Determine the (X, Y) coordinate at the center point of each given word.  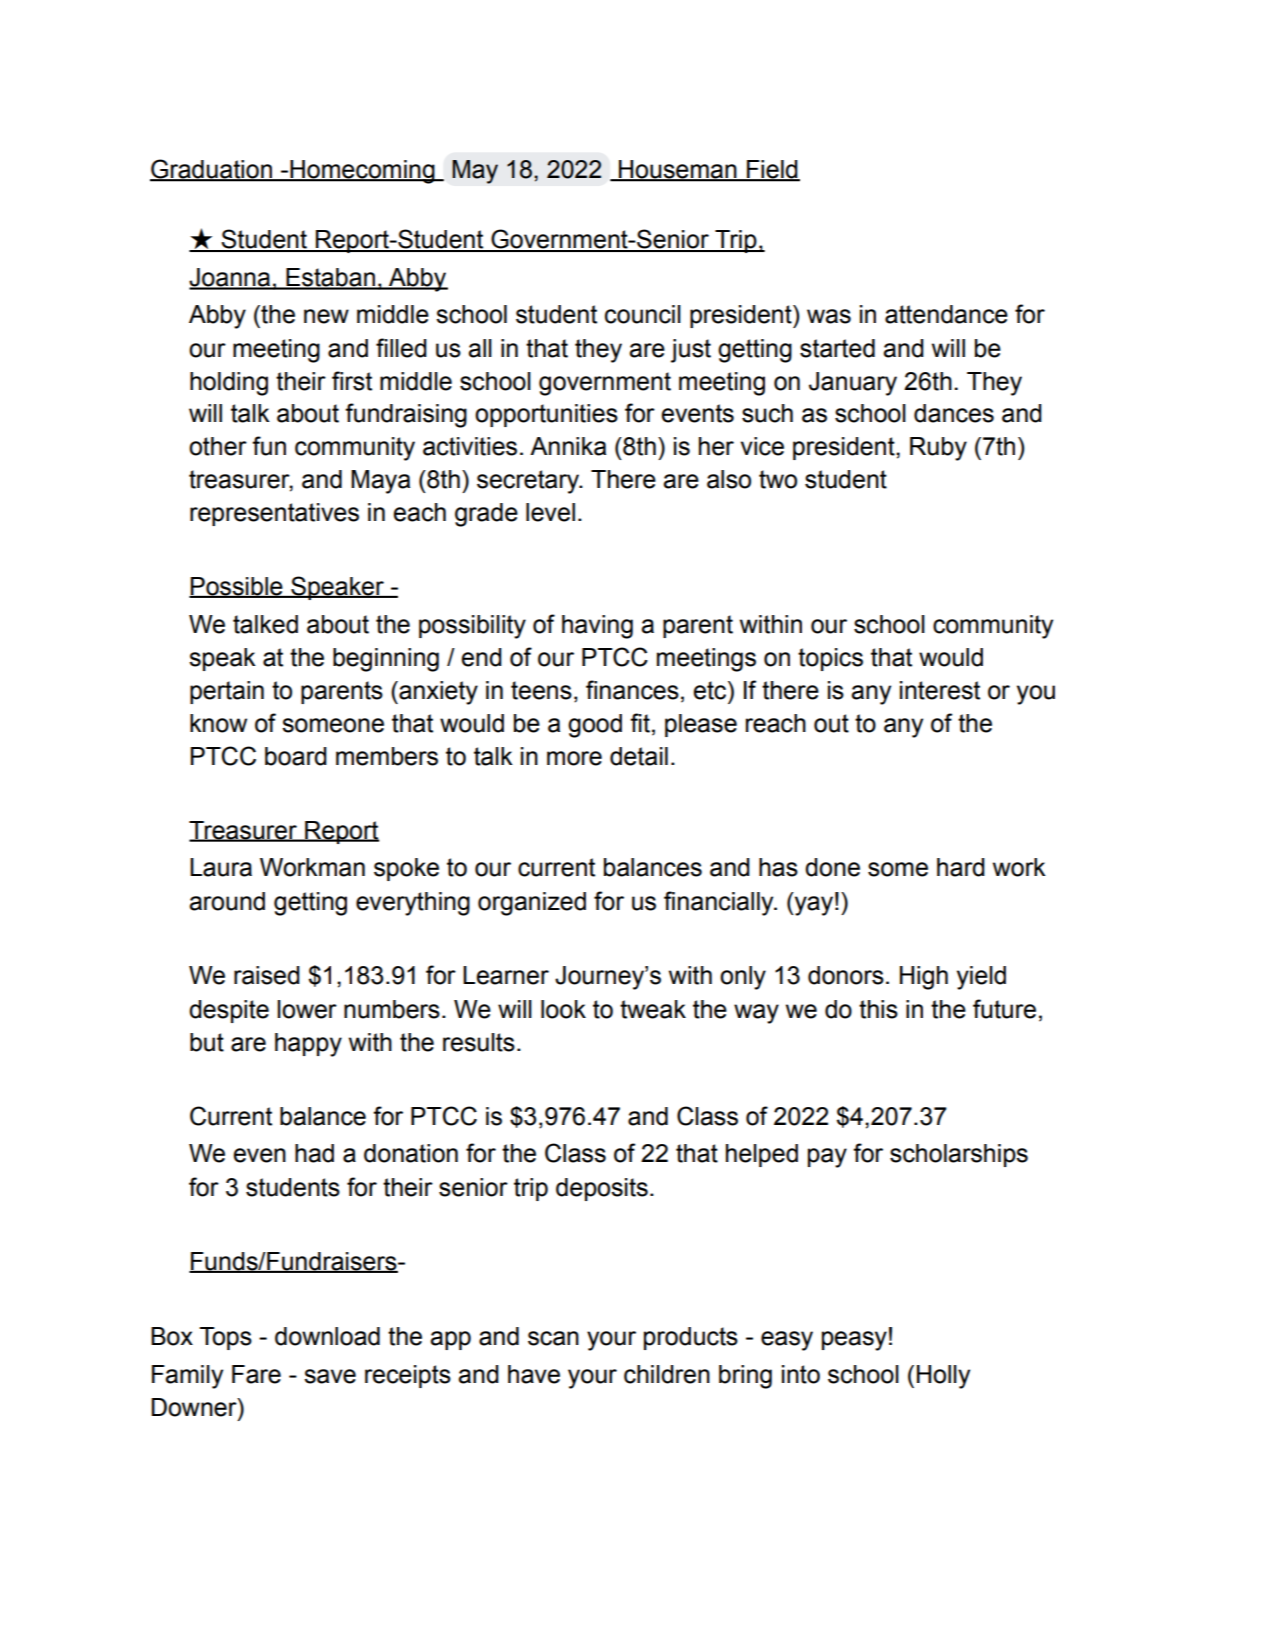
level (550, 512)
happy (308, 1045)
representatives (274, 514)
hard (961, 867)
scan (553, 1338)
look (563, 1009)
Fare (256, 1374)
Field (772, 170)
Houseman (678, 170)
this (878, 1009)
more (574, 758)
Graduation (212, 170)
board (296, 756)
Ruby (938, 449)
